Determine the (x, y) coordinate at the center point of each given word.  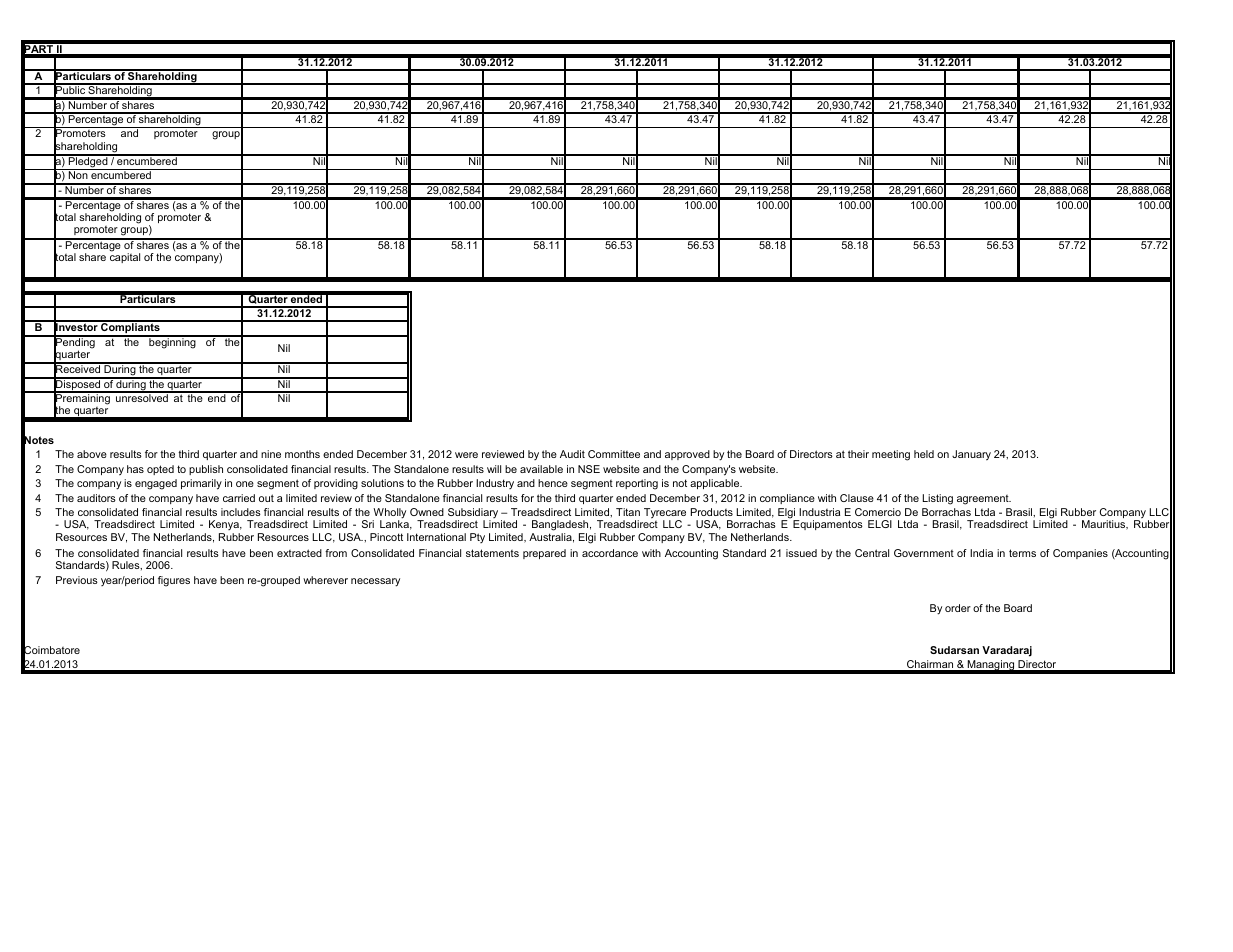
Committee (614, 454)
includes (241, 512)
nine (271, 454)
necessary (375, 582)
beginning (172, 342)
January (971, 455)
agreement (984, 500)
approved (687, 455)
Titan (628, 512)
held (924, 454)
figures (174, 581)
